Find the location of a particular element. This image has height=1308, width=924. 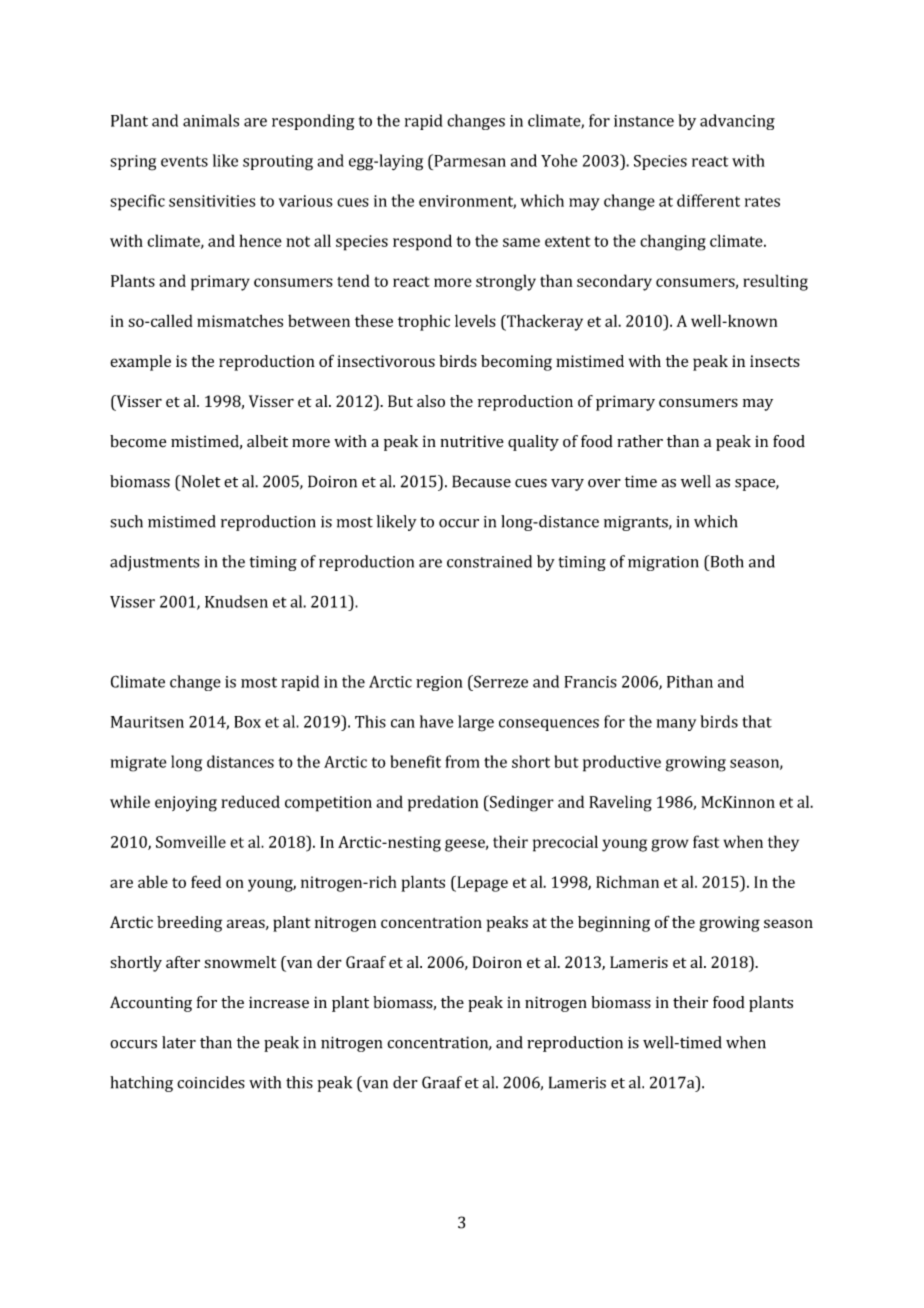

advancing is located at coordinates (737, 122).
